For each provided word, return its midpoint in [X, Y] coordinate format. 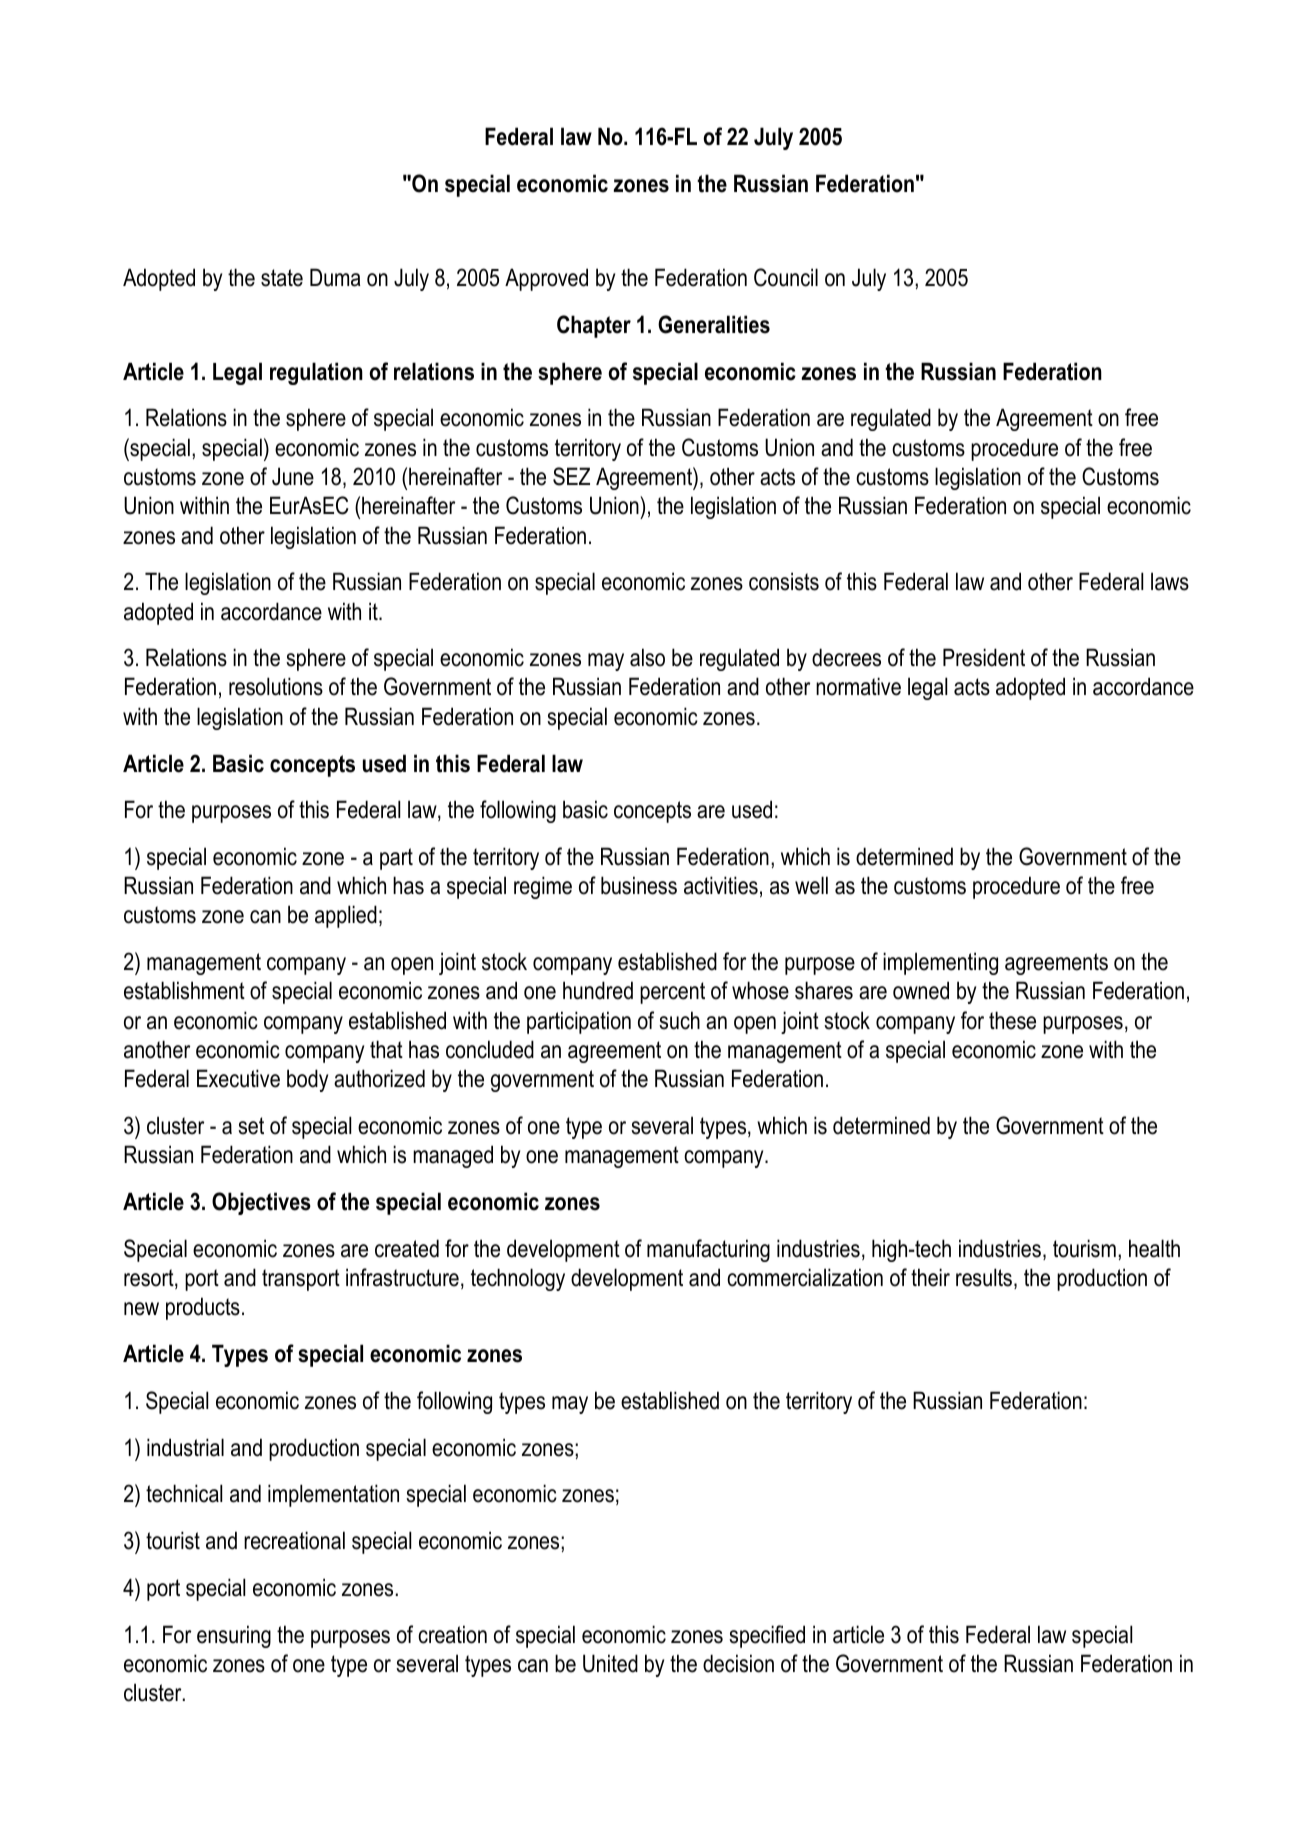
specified [767, 1636]
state [282, 278]
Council [786, 277]
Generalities [714, 324]
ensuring [234, 1636]
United [610, 1663]
